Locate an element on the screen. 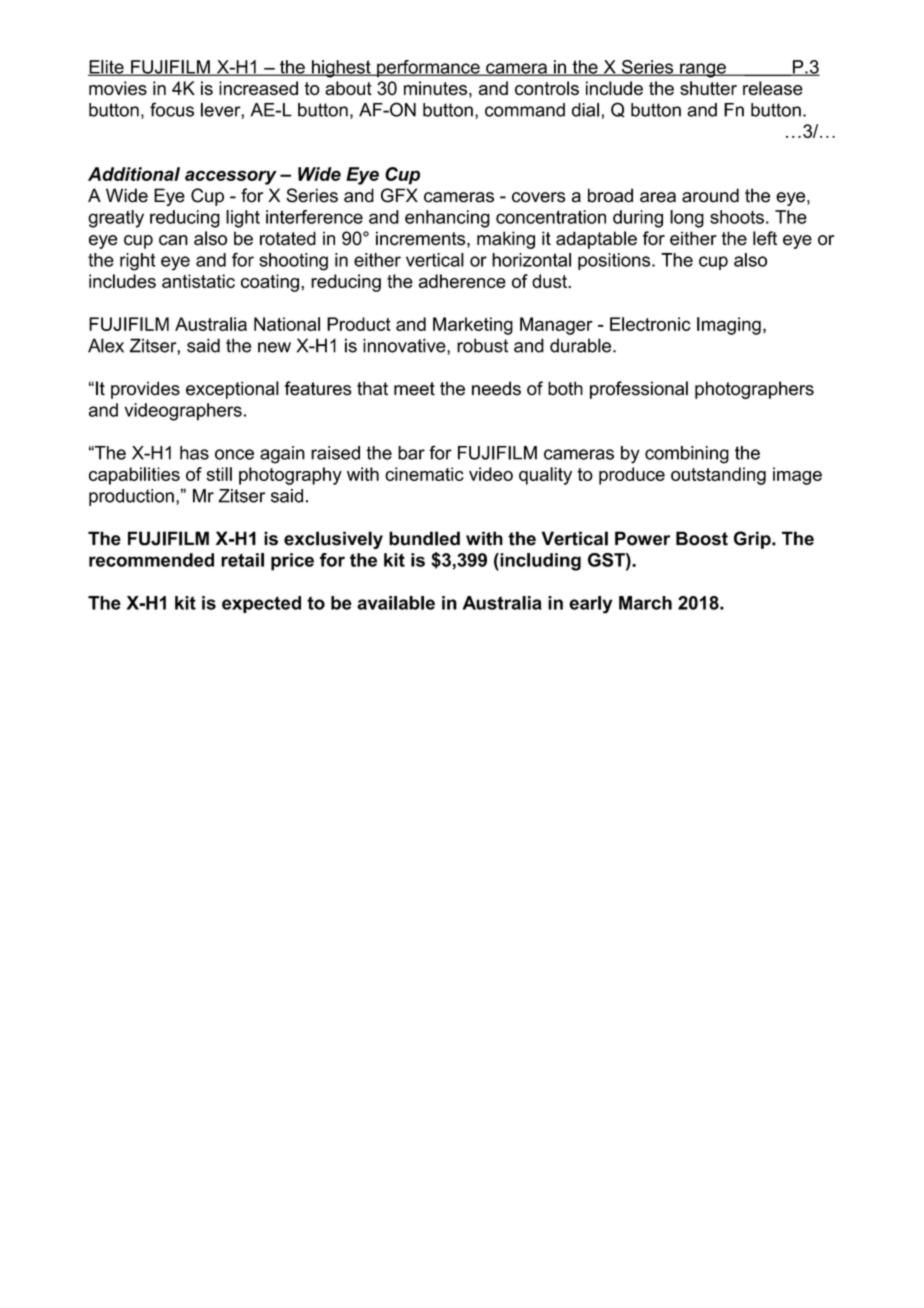 Image resolution: width=924 pixels, height=1308 pixels. available is located at coordinates (396, 603).
